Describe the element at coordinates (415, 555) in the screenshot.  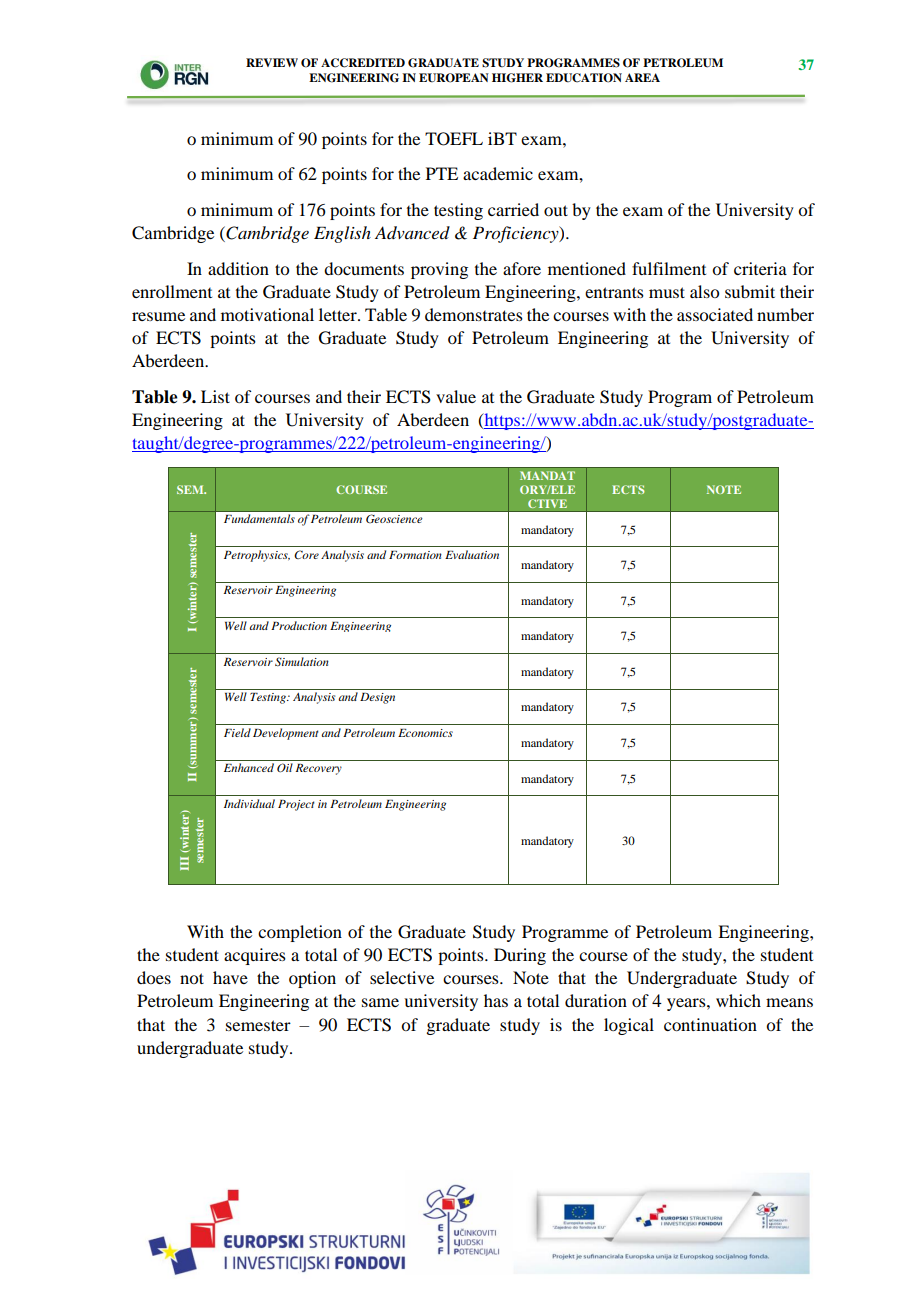
I see `Formation` at that location.
